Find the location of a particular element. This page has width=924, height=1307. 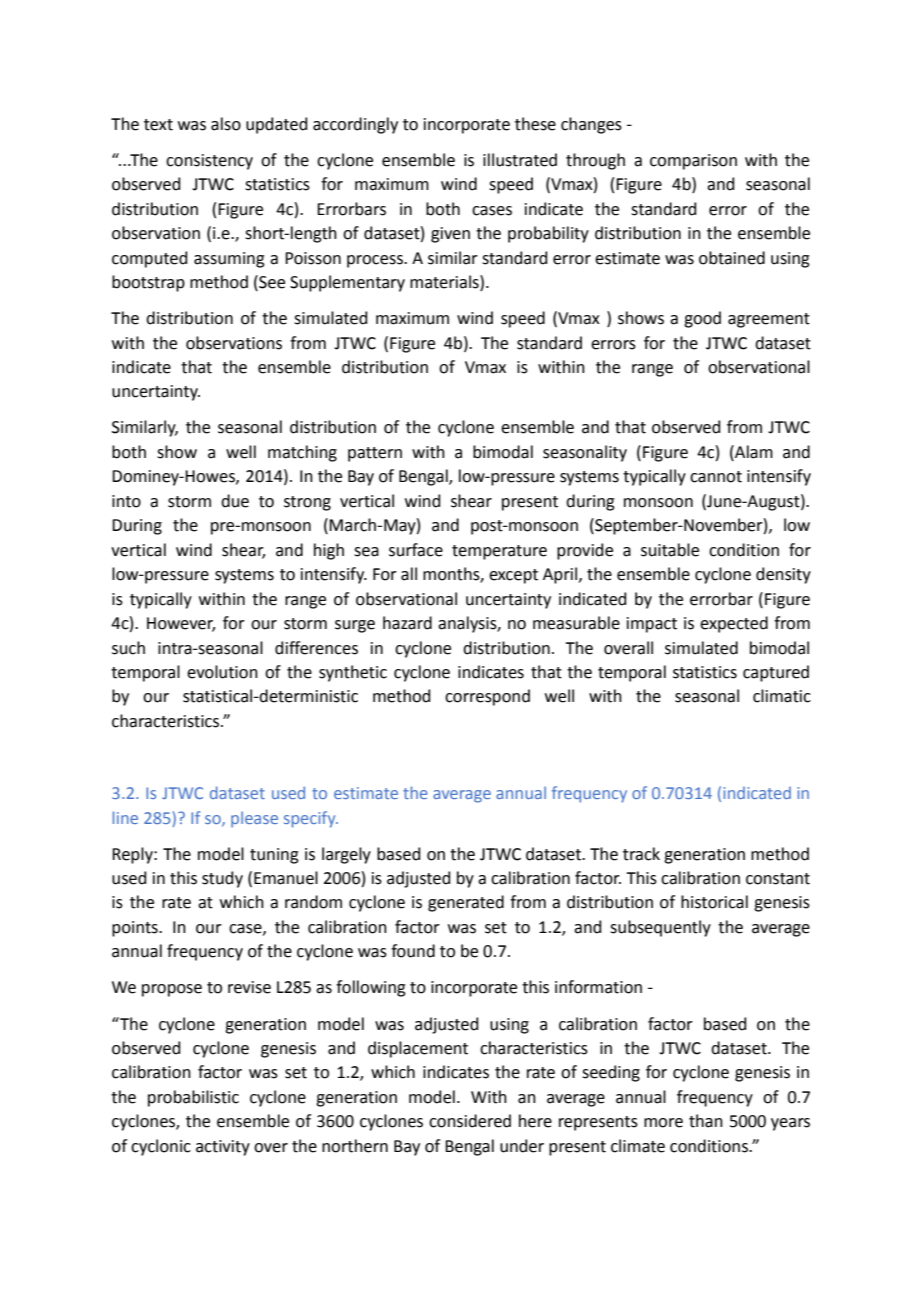

However is located at coordinates (181, 624).
